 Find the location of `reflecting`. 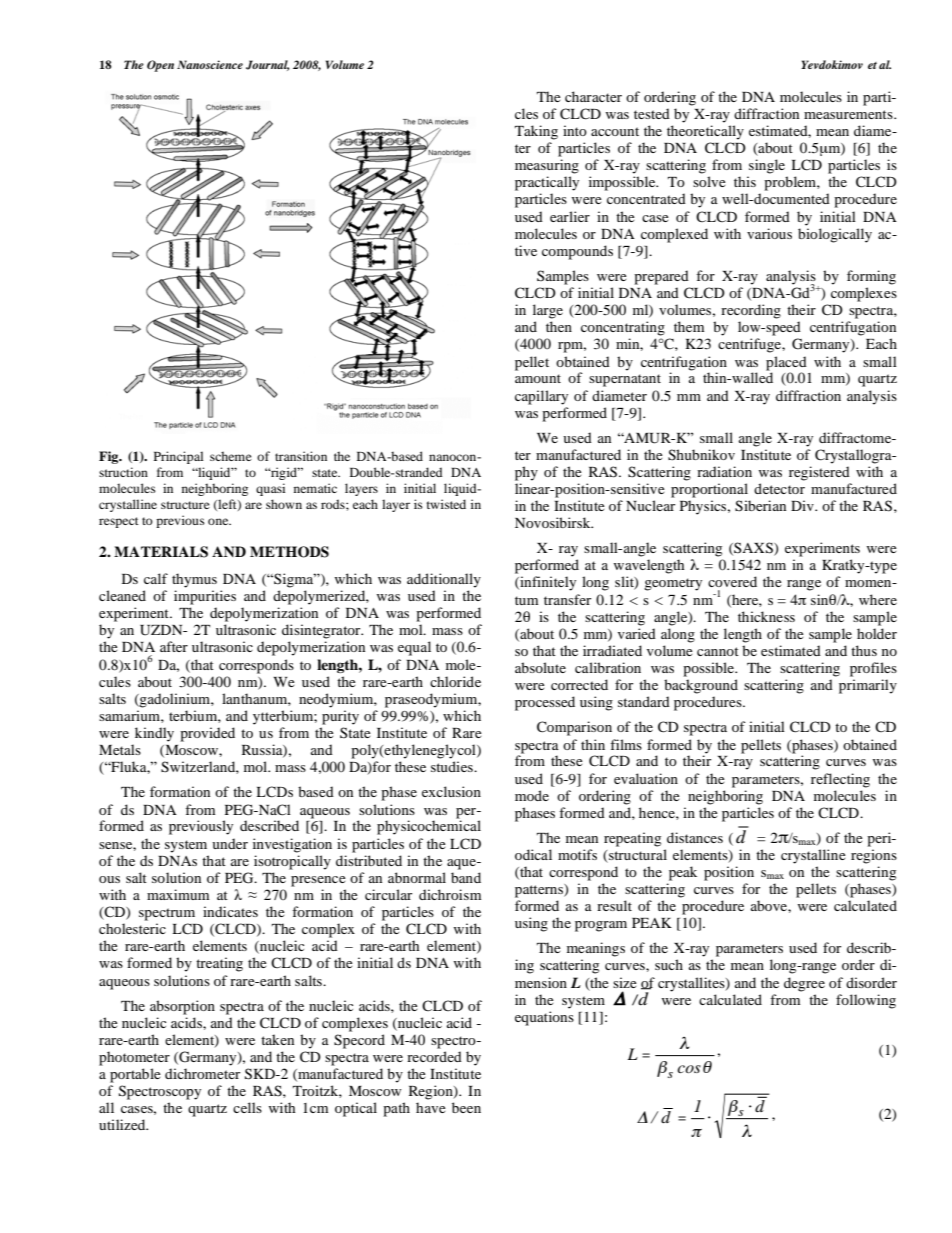

reflecting is located at coordinates (840, 780).
